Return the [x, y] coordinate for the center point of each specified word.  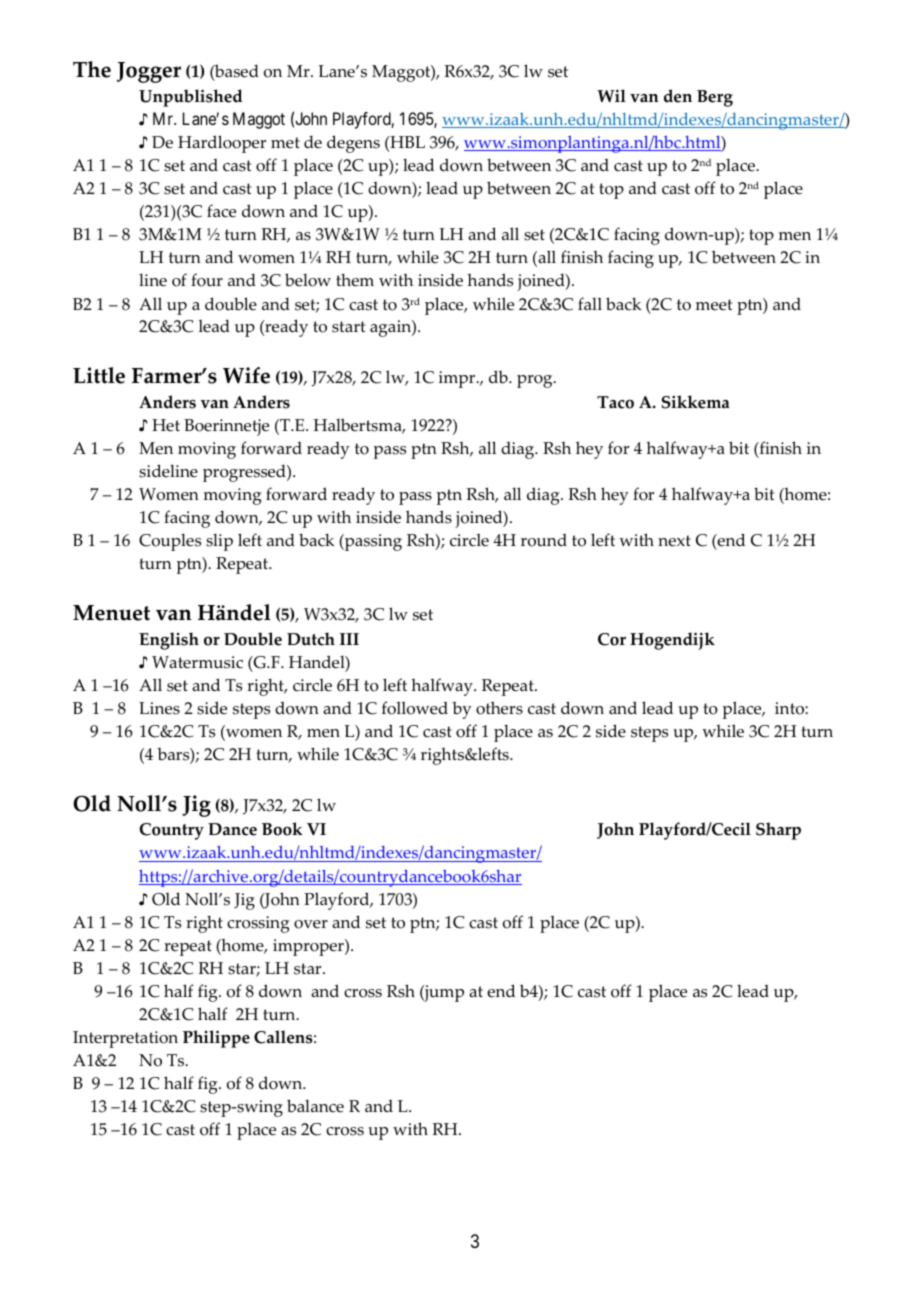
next [674, 541]
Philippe [216, 1039]
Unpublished [190, 98]
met [285, 143]
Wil [611, 95]
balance [315, 1106]
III [349, 639]
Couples [170, 542]
